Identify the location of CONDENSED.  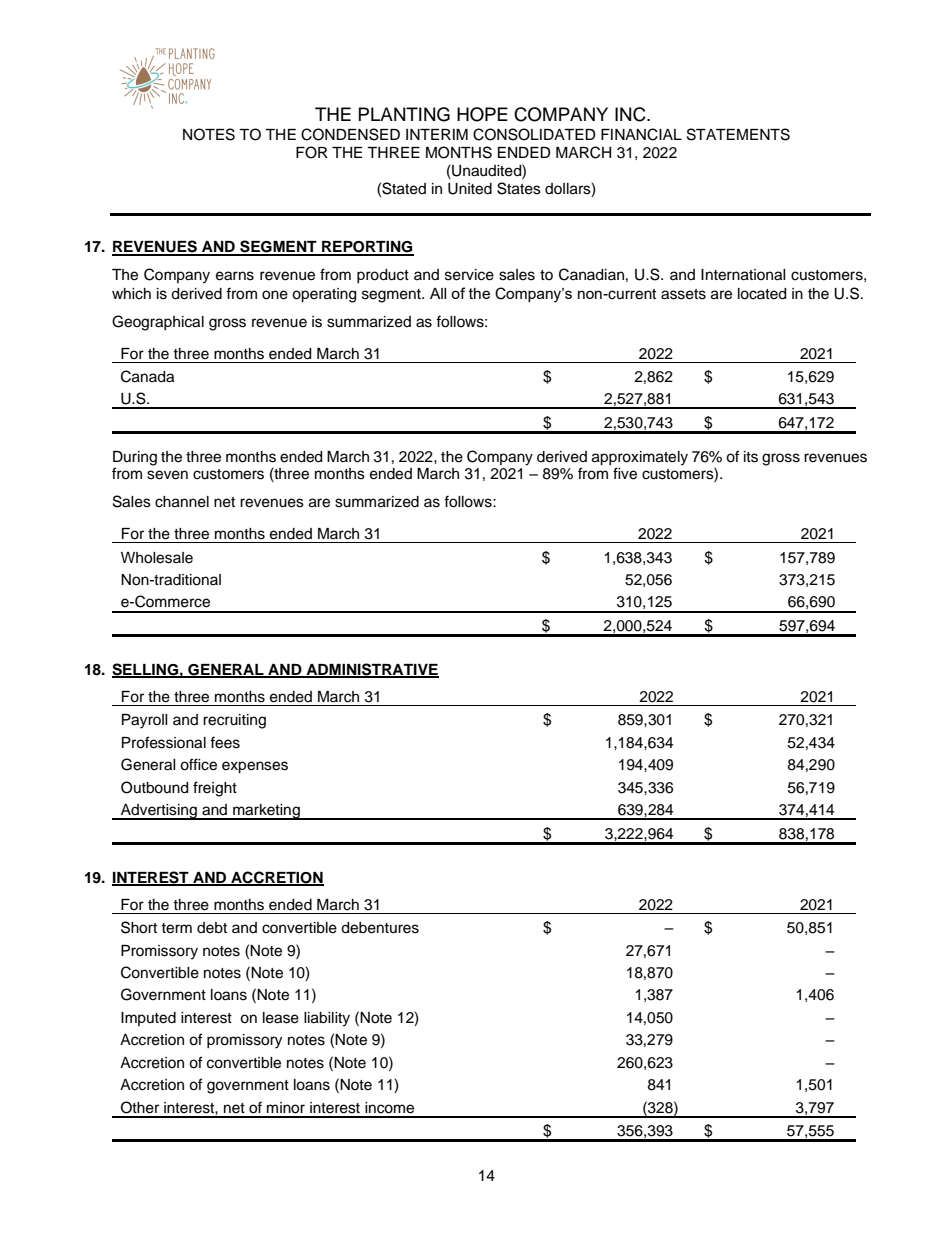
(350, 134).
